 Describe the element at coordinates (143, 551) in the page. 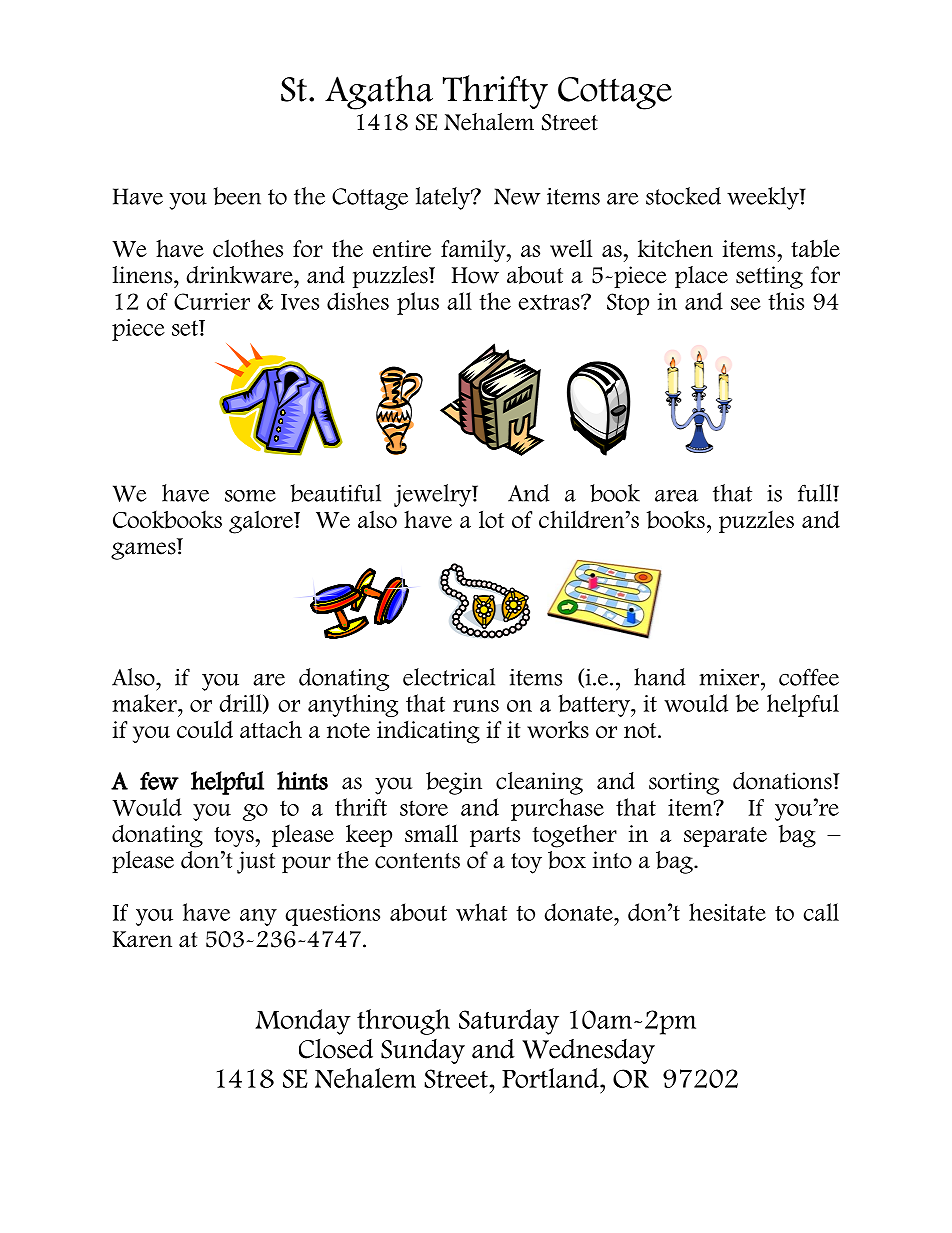

I see `games` at that location.
